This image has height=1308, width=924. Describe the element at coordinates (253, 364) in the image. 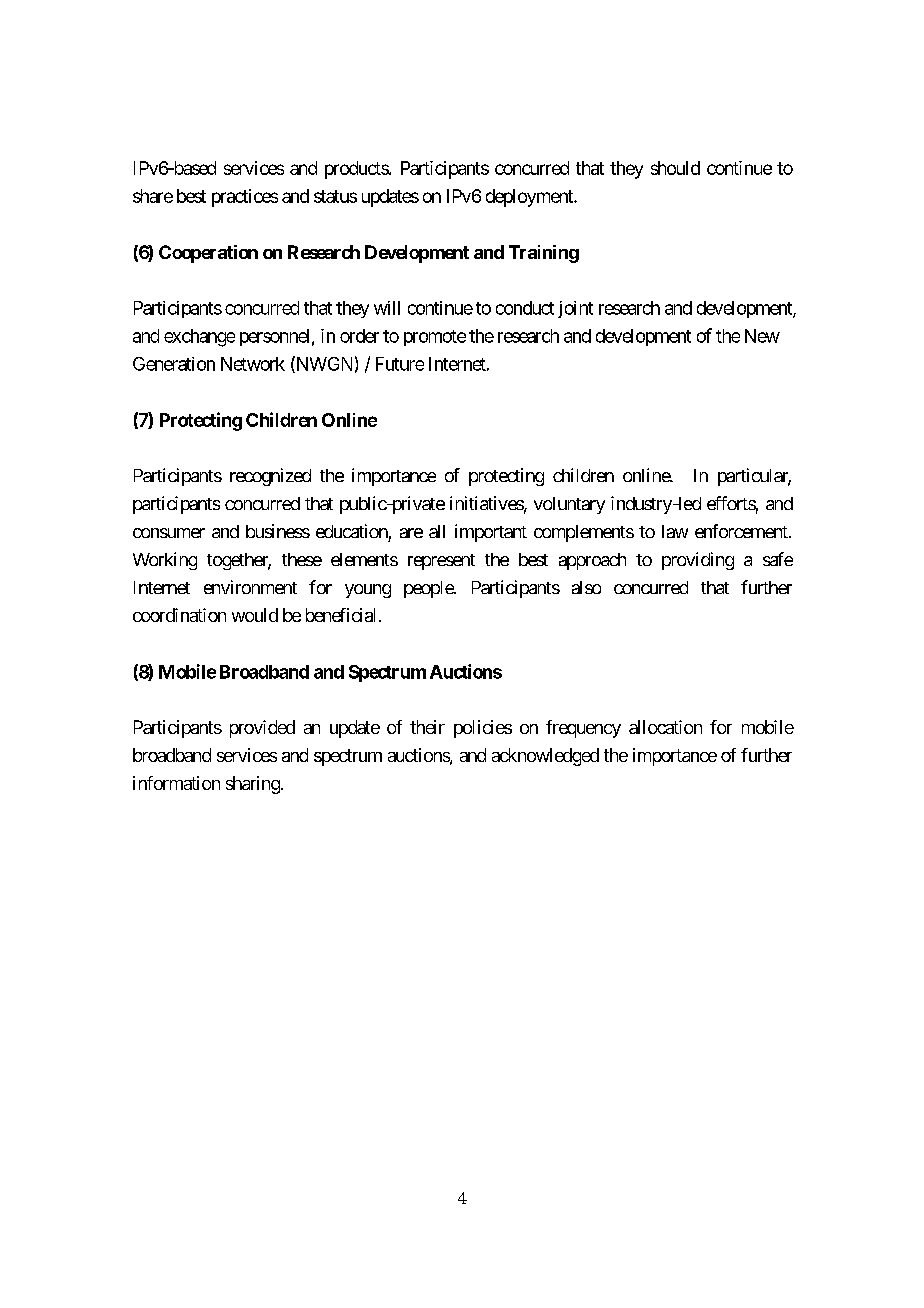

I see `Network` at that location.
